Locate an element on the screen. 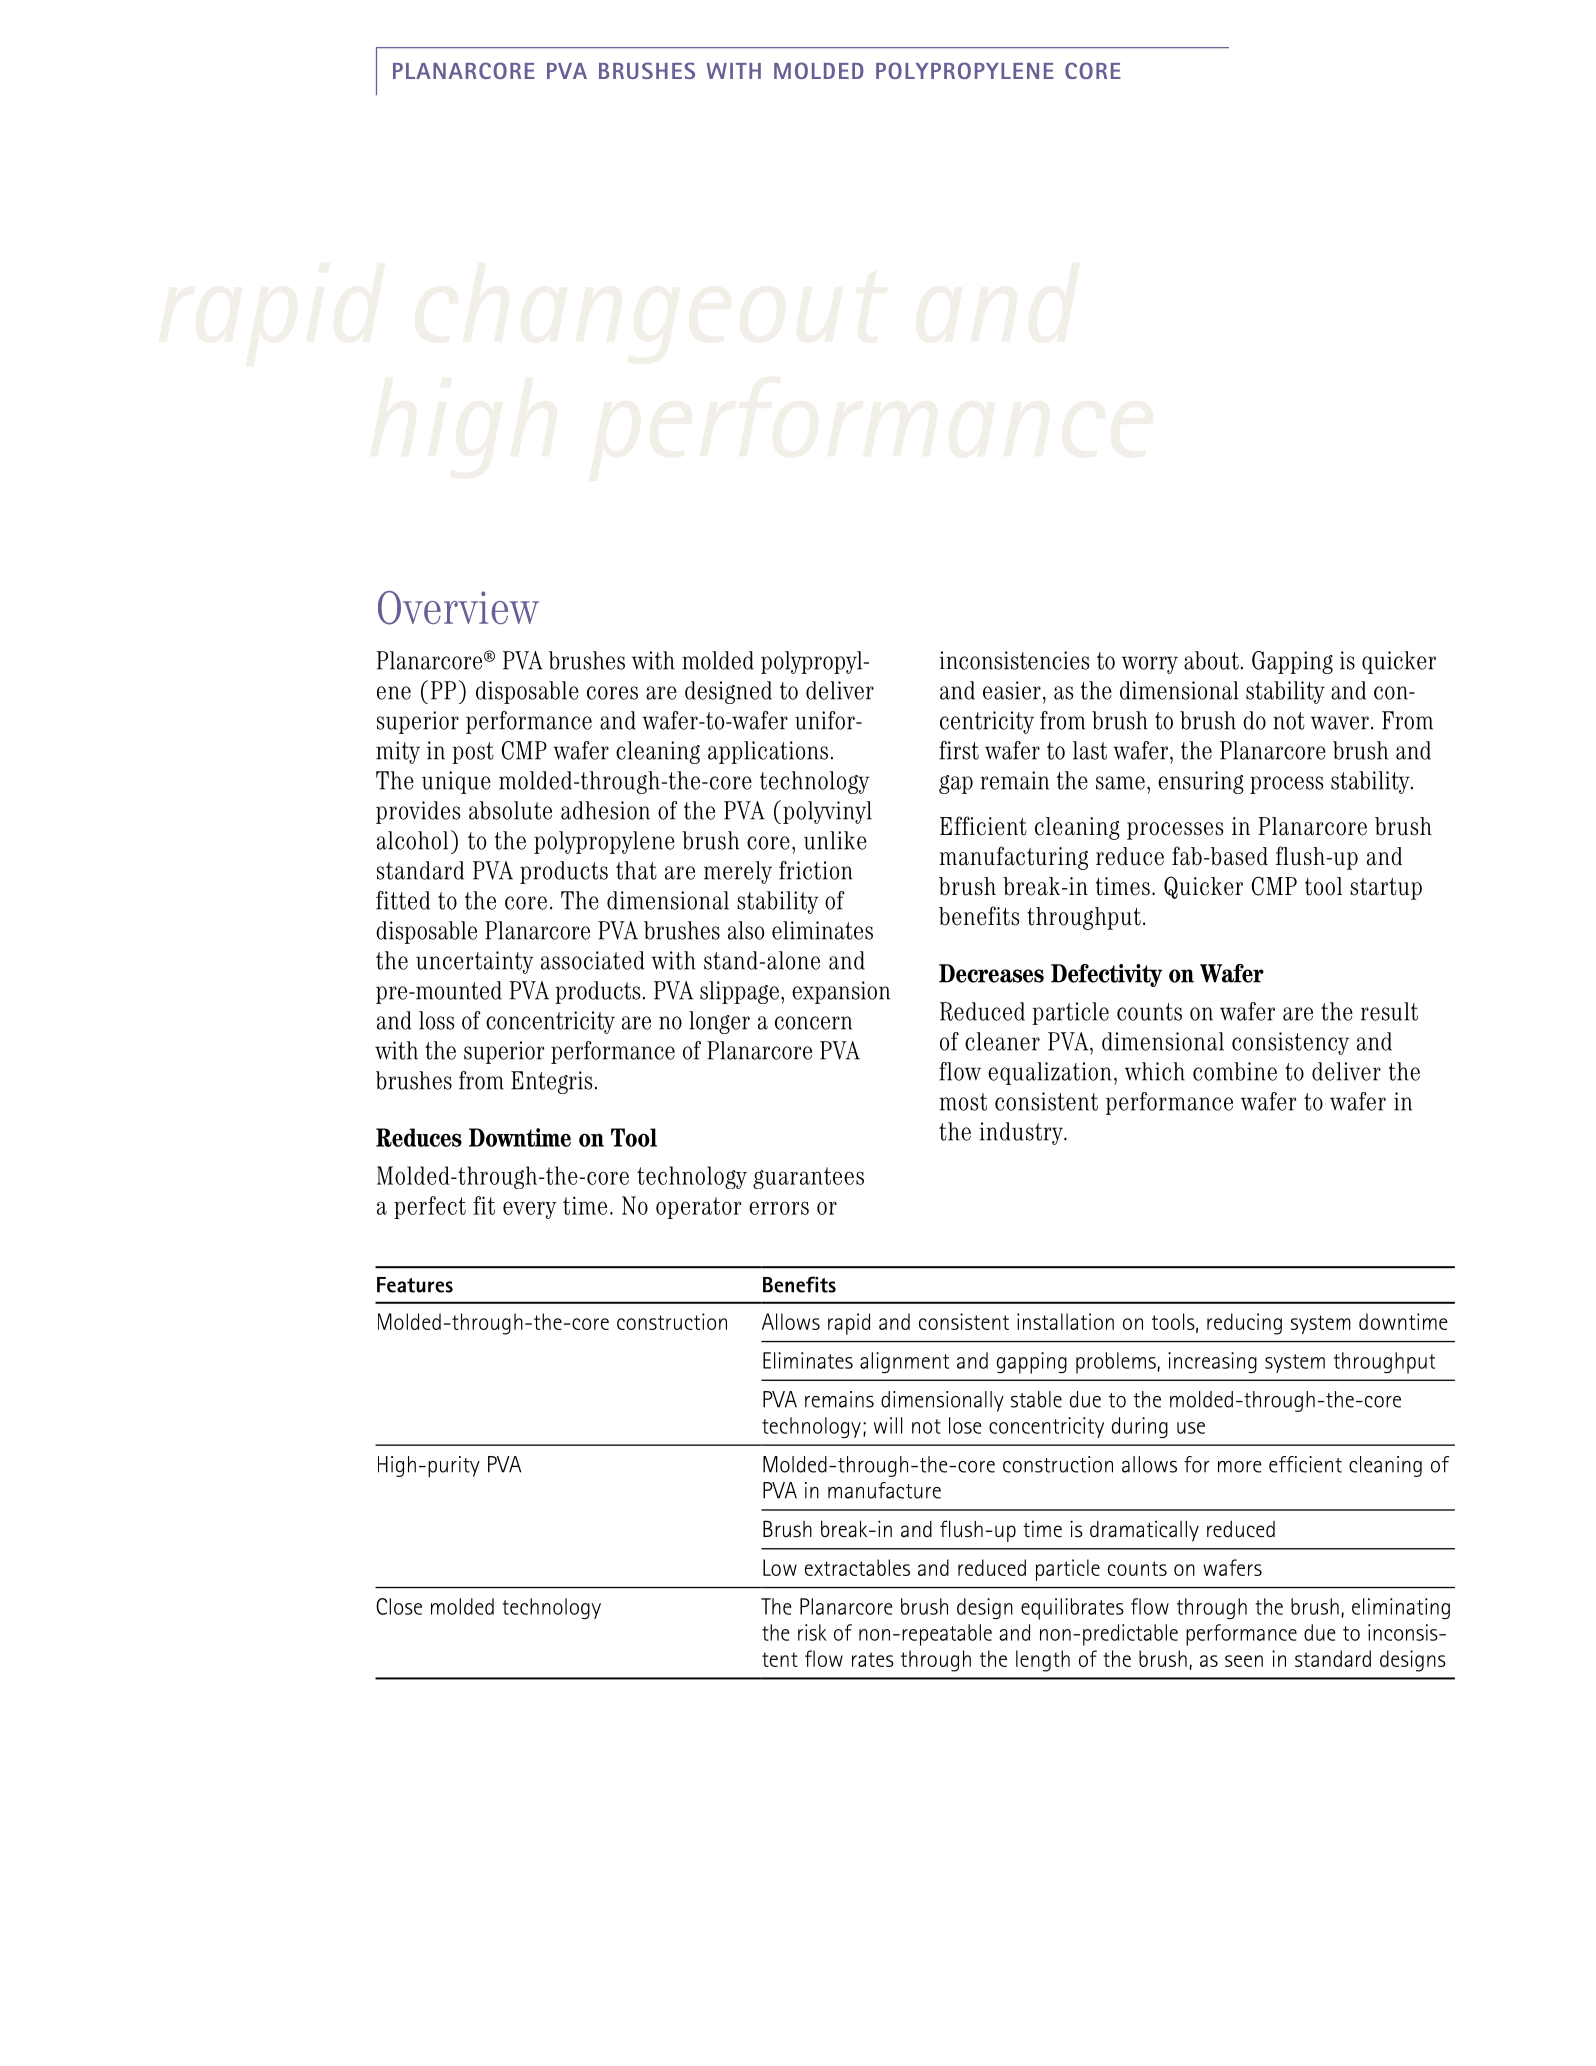  about is located at coordinates (1211, 660).
